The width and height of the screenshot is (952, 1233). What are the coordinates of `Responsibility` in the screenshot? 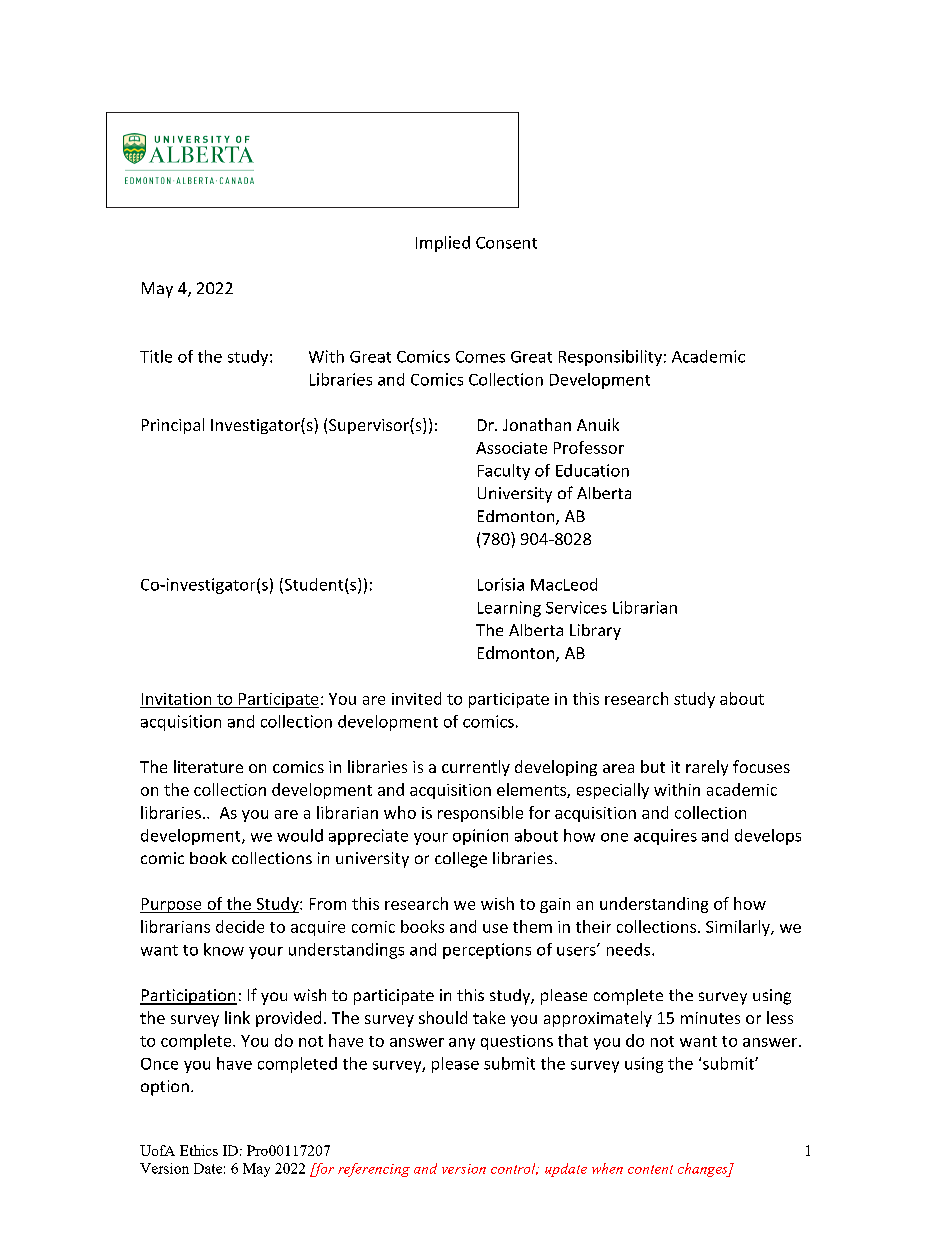 It's located at (610, 358).
